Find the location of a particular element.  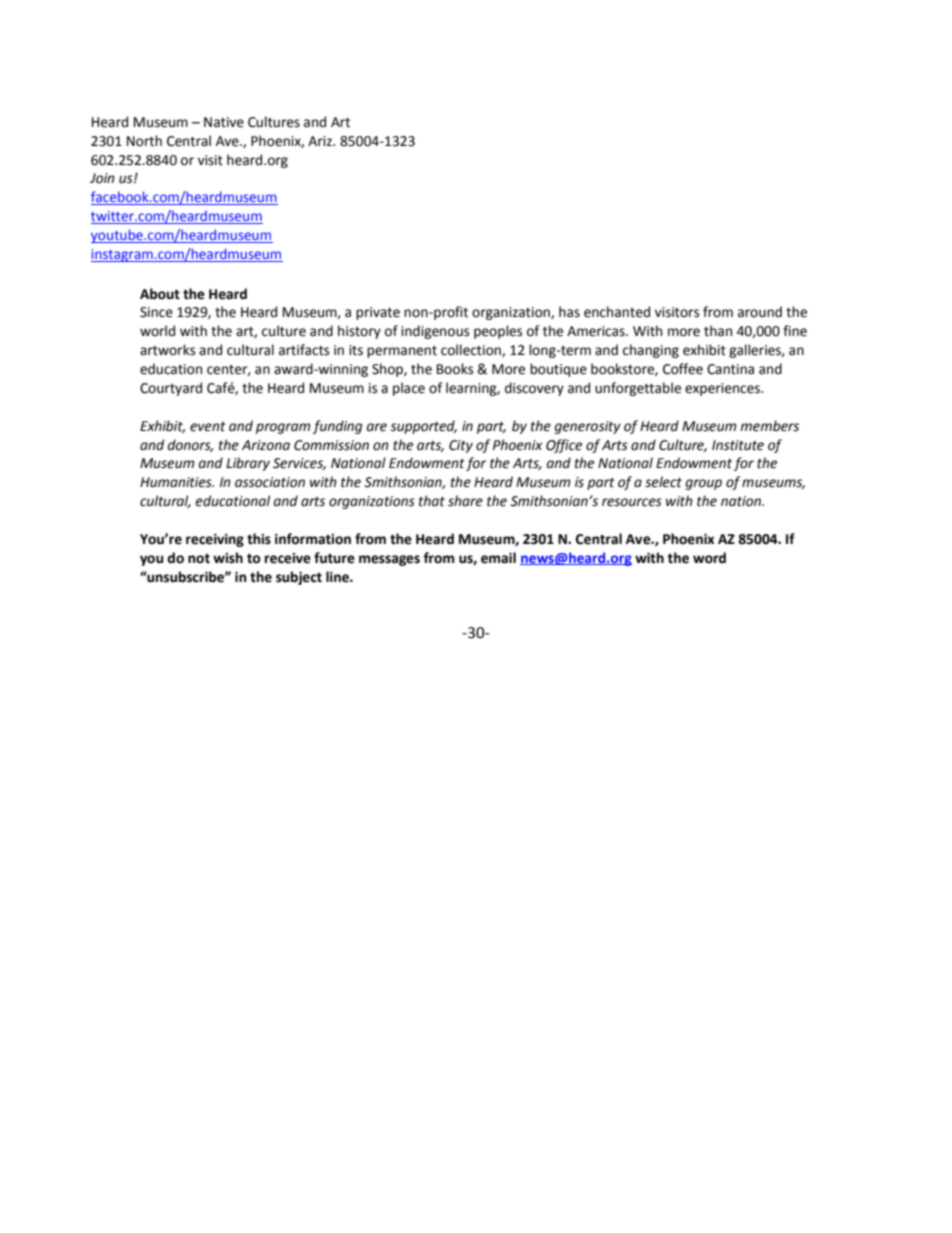

Library is located at coordinates (248, 464).
